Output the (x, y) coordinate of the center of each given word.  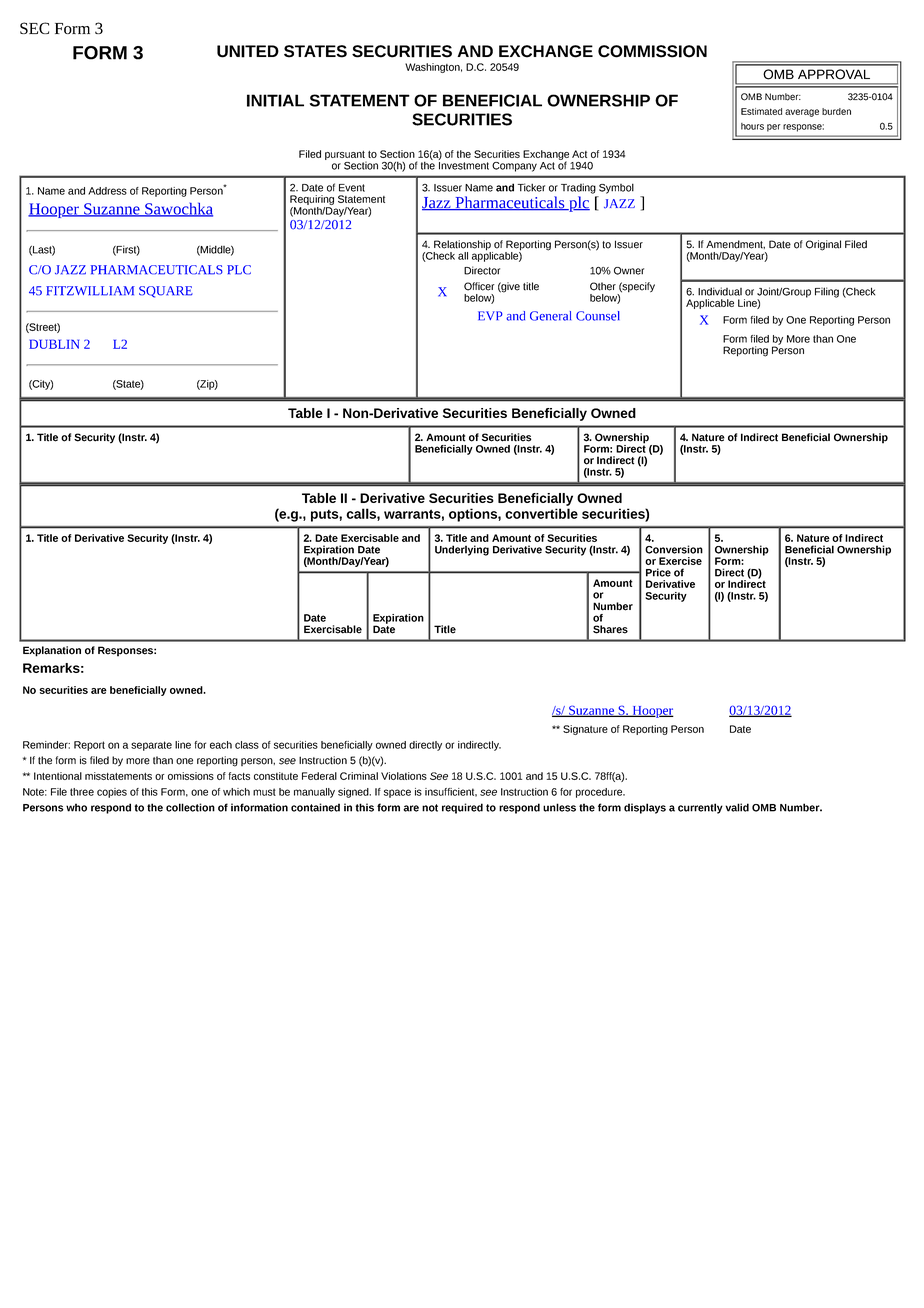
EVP (490, 316)
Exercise (680, 561)
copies (112, 793)
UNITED (248, 51)
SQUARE (166, 292)
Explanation (52, 651)
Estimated (761, 111)
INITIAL (275, 100)
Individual (720, 291)
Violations (404, 776)
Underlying (462, 550)
